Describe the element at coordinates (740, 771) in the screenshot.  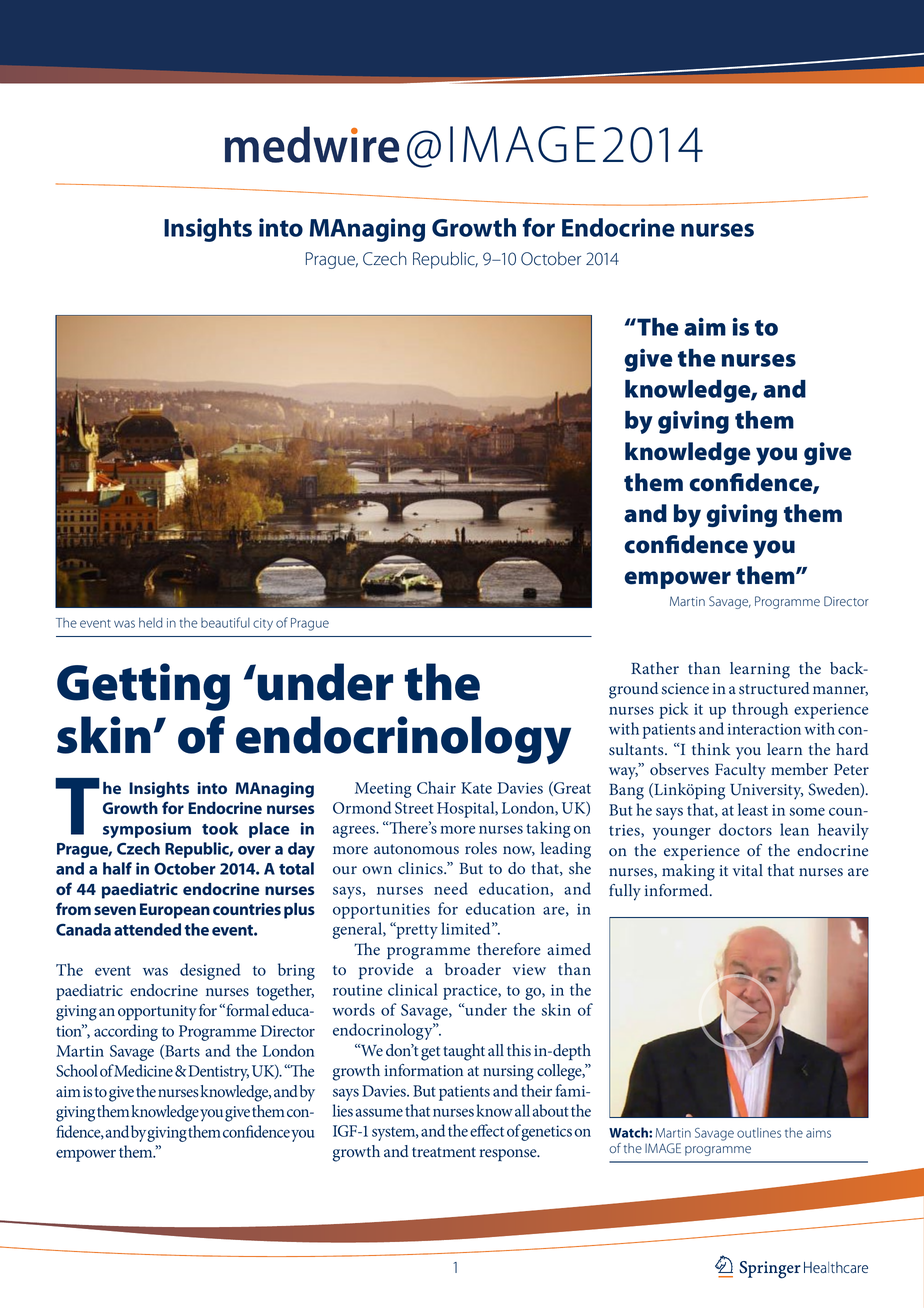
I see `Faculty` at that location.
